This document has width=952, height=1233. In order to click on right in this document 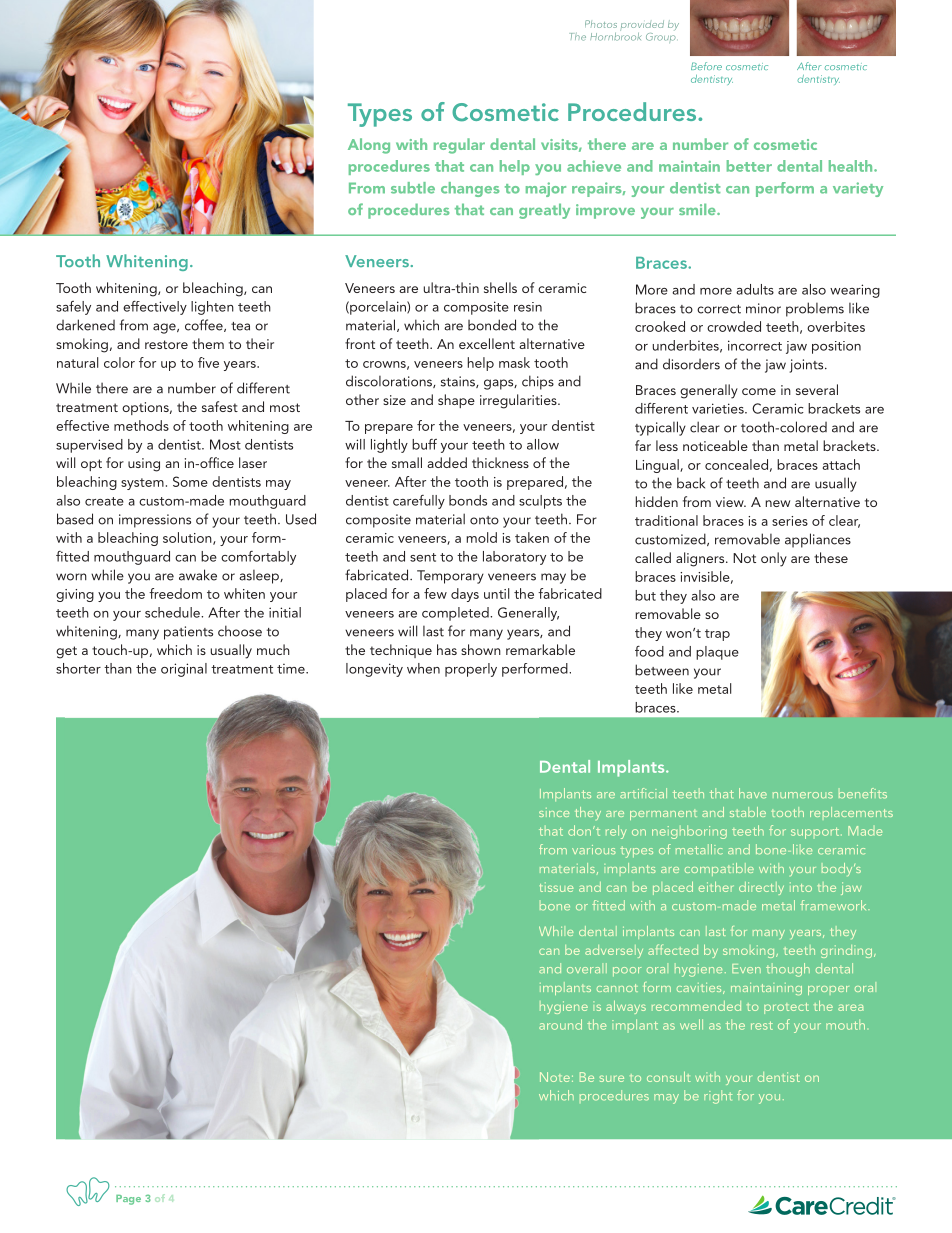, I will do `click(718, 1097)`.
